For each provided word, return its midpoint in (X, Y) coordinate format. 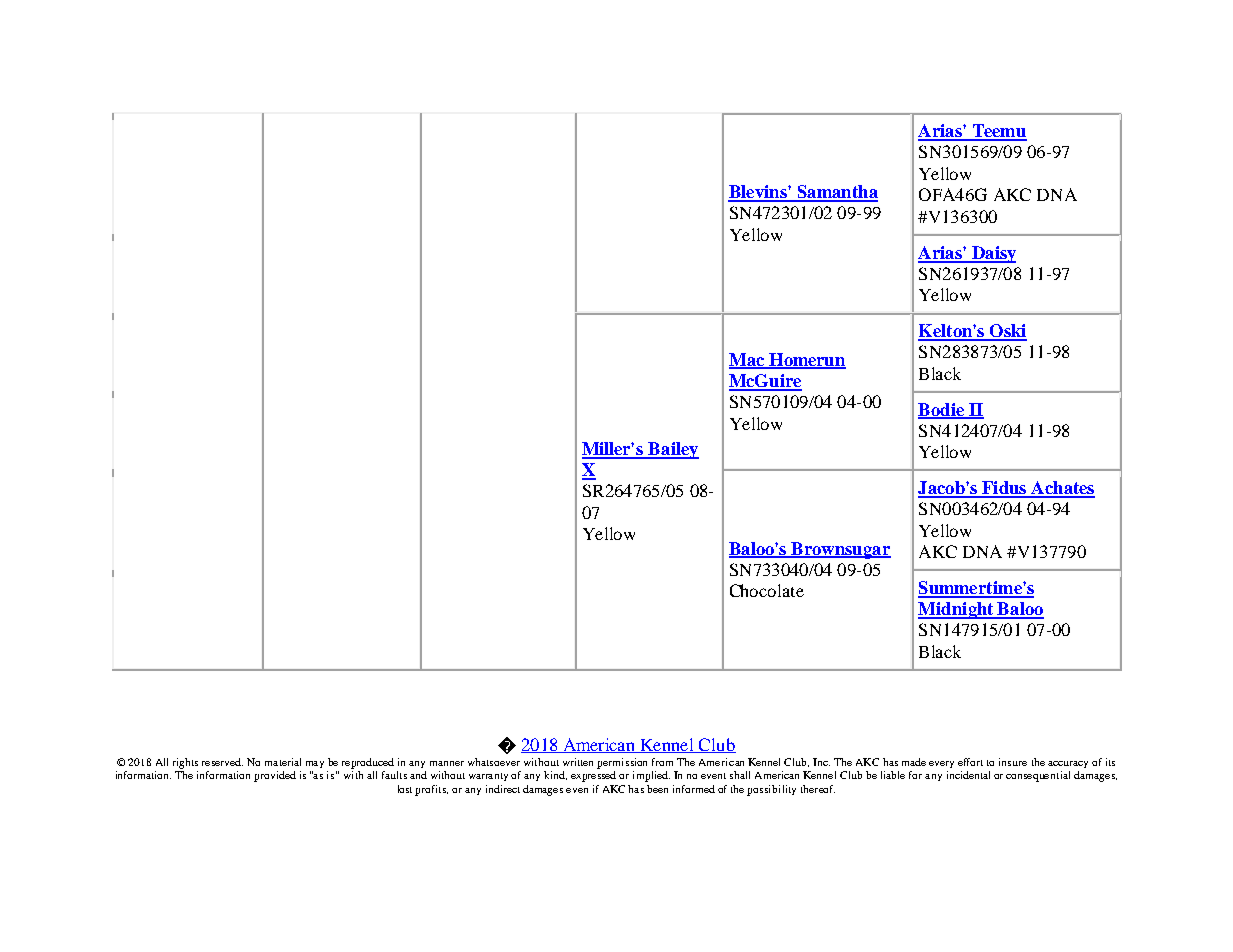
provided (275, 776)
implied (651, 776)
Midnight (957, 610)
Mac (748, 360)
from (662, 762)
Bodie (942, 410)
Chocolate (767, 590)
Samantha (836, 193)
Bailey (673, 450)
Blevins (758, 193)
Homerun (806, 360)
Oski (1007, 332)
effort (970, 762)
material (283, 762)
